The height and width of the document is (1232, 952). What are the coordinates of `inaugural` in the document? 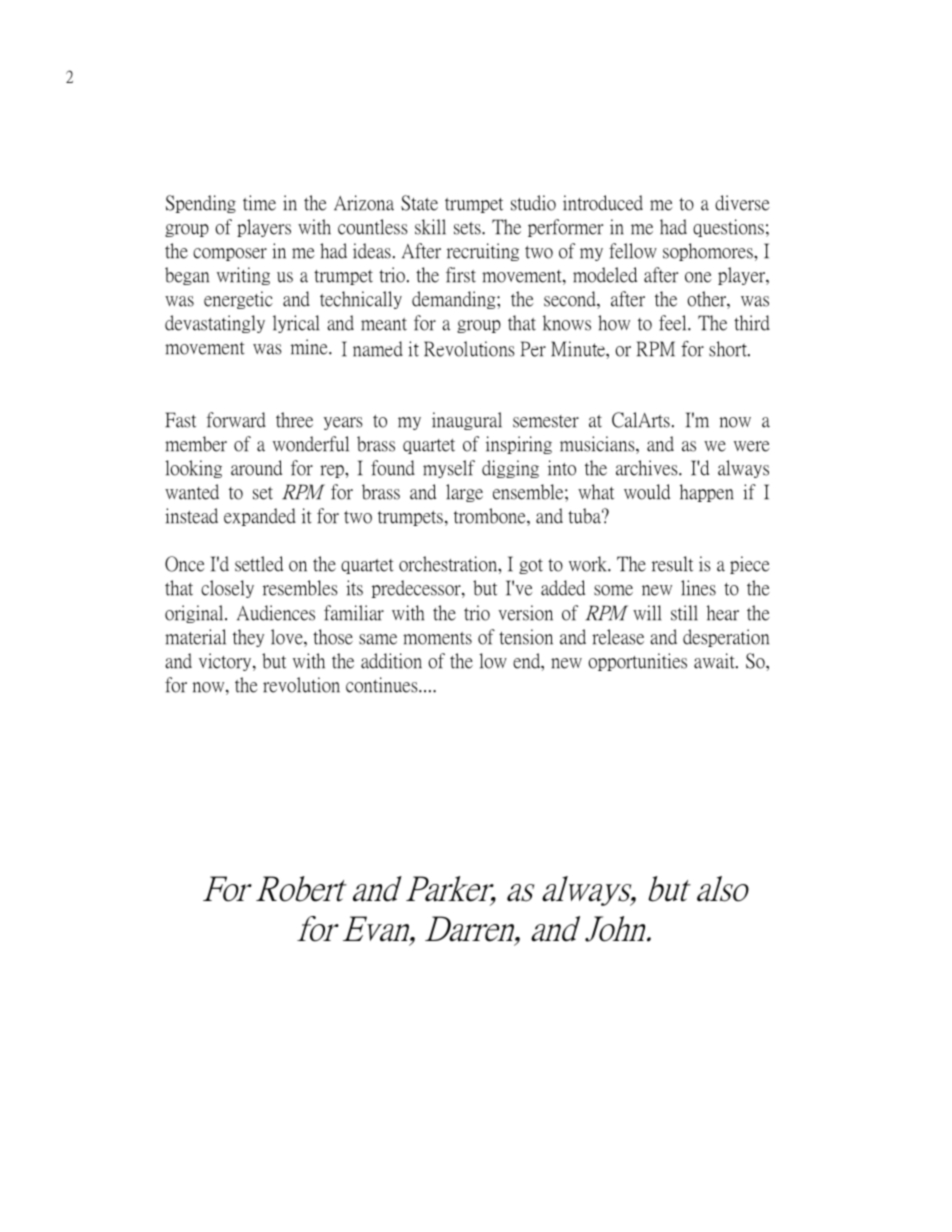 It's located at (467, 424).
